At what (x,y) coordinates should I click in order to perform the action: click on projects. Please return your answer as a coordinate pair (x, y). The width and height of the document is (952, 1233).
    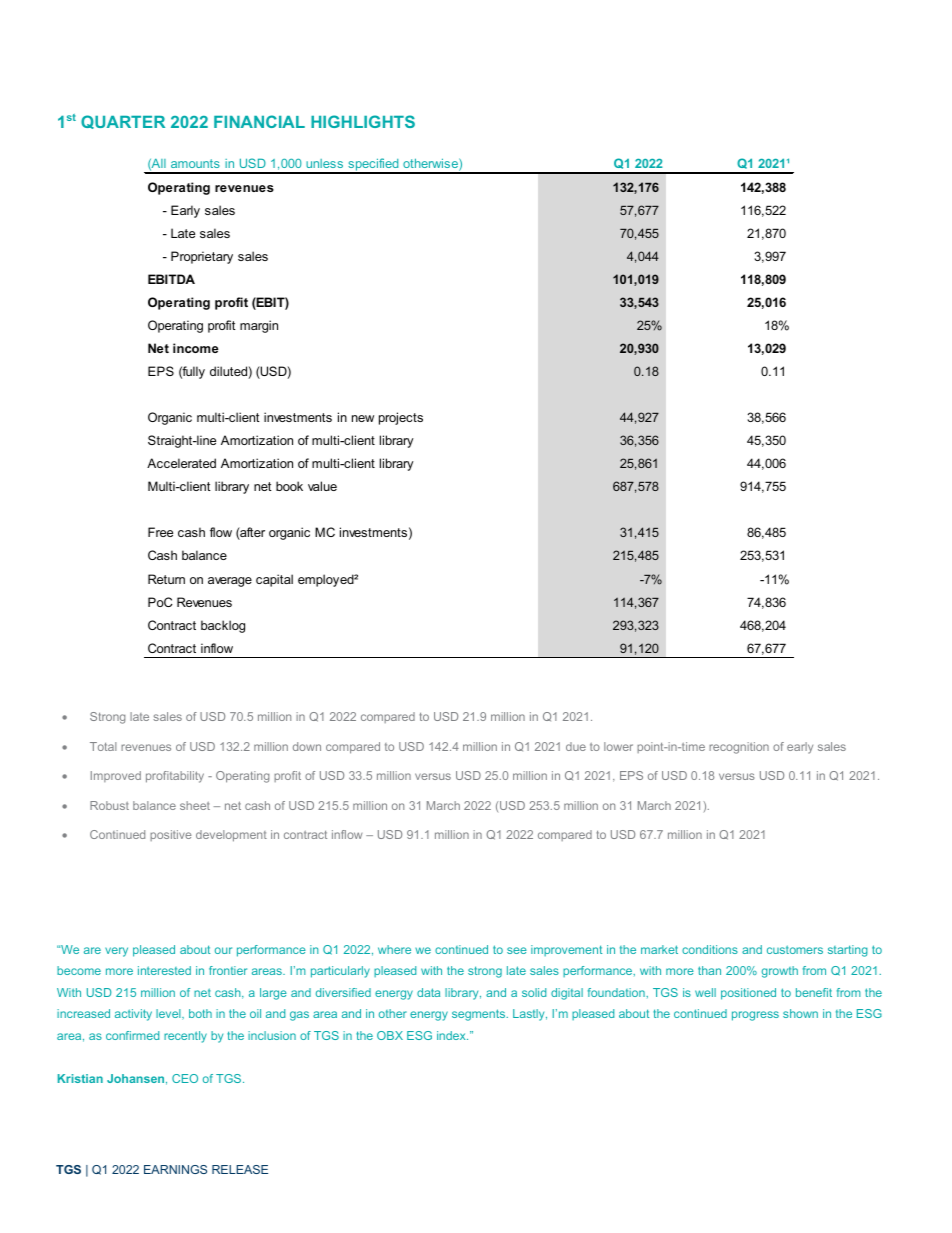
    Looking at the image, I should click on (401, 418).
